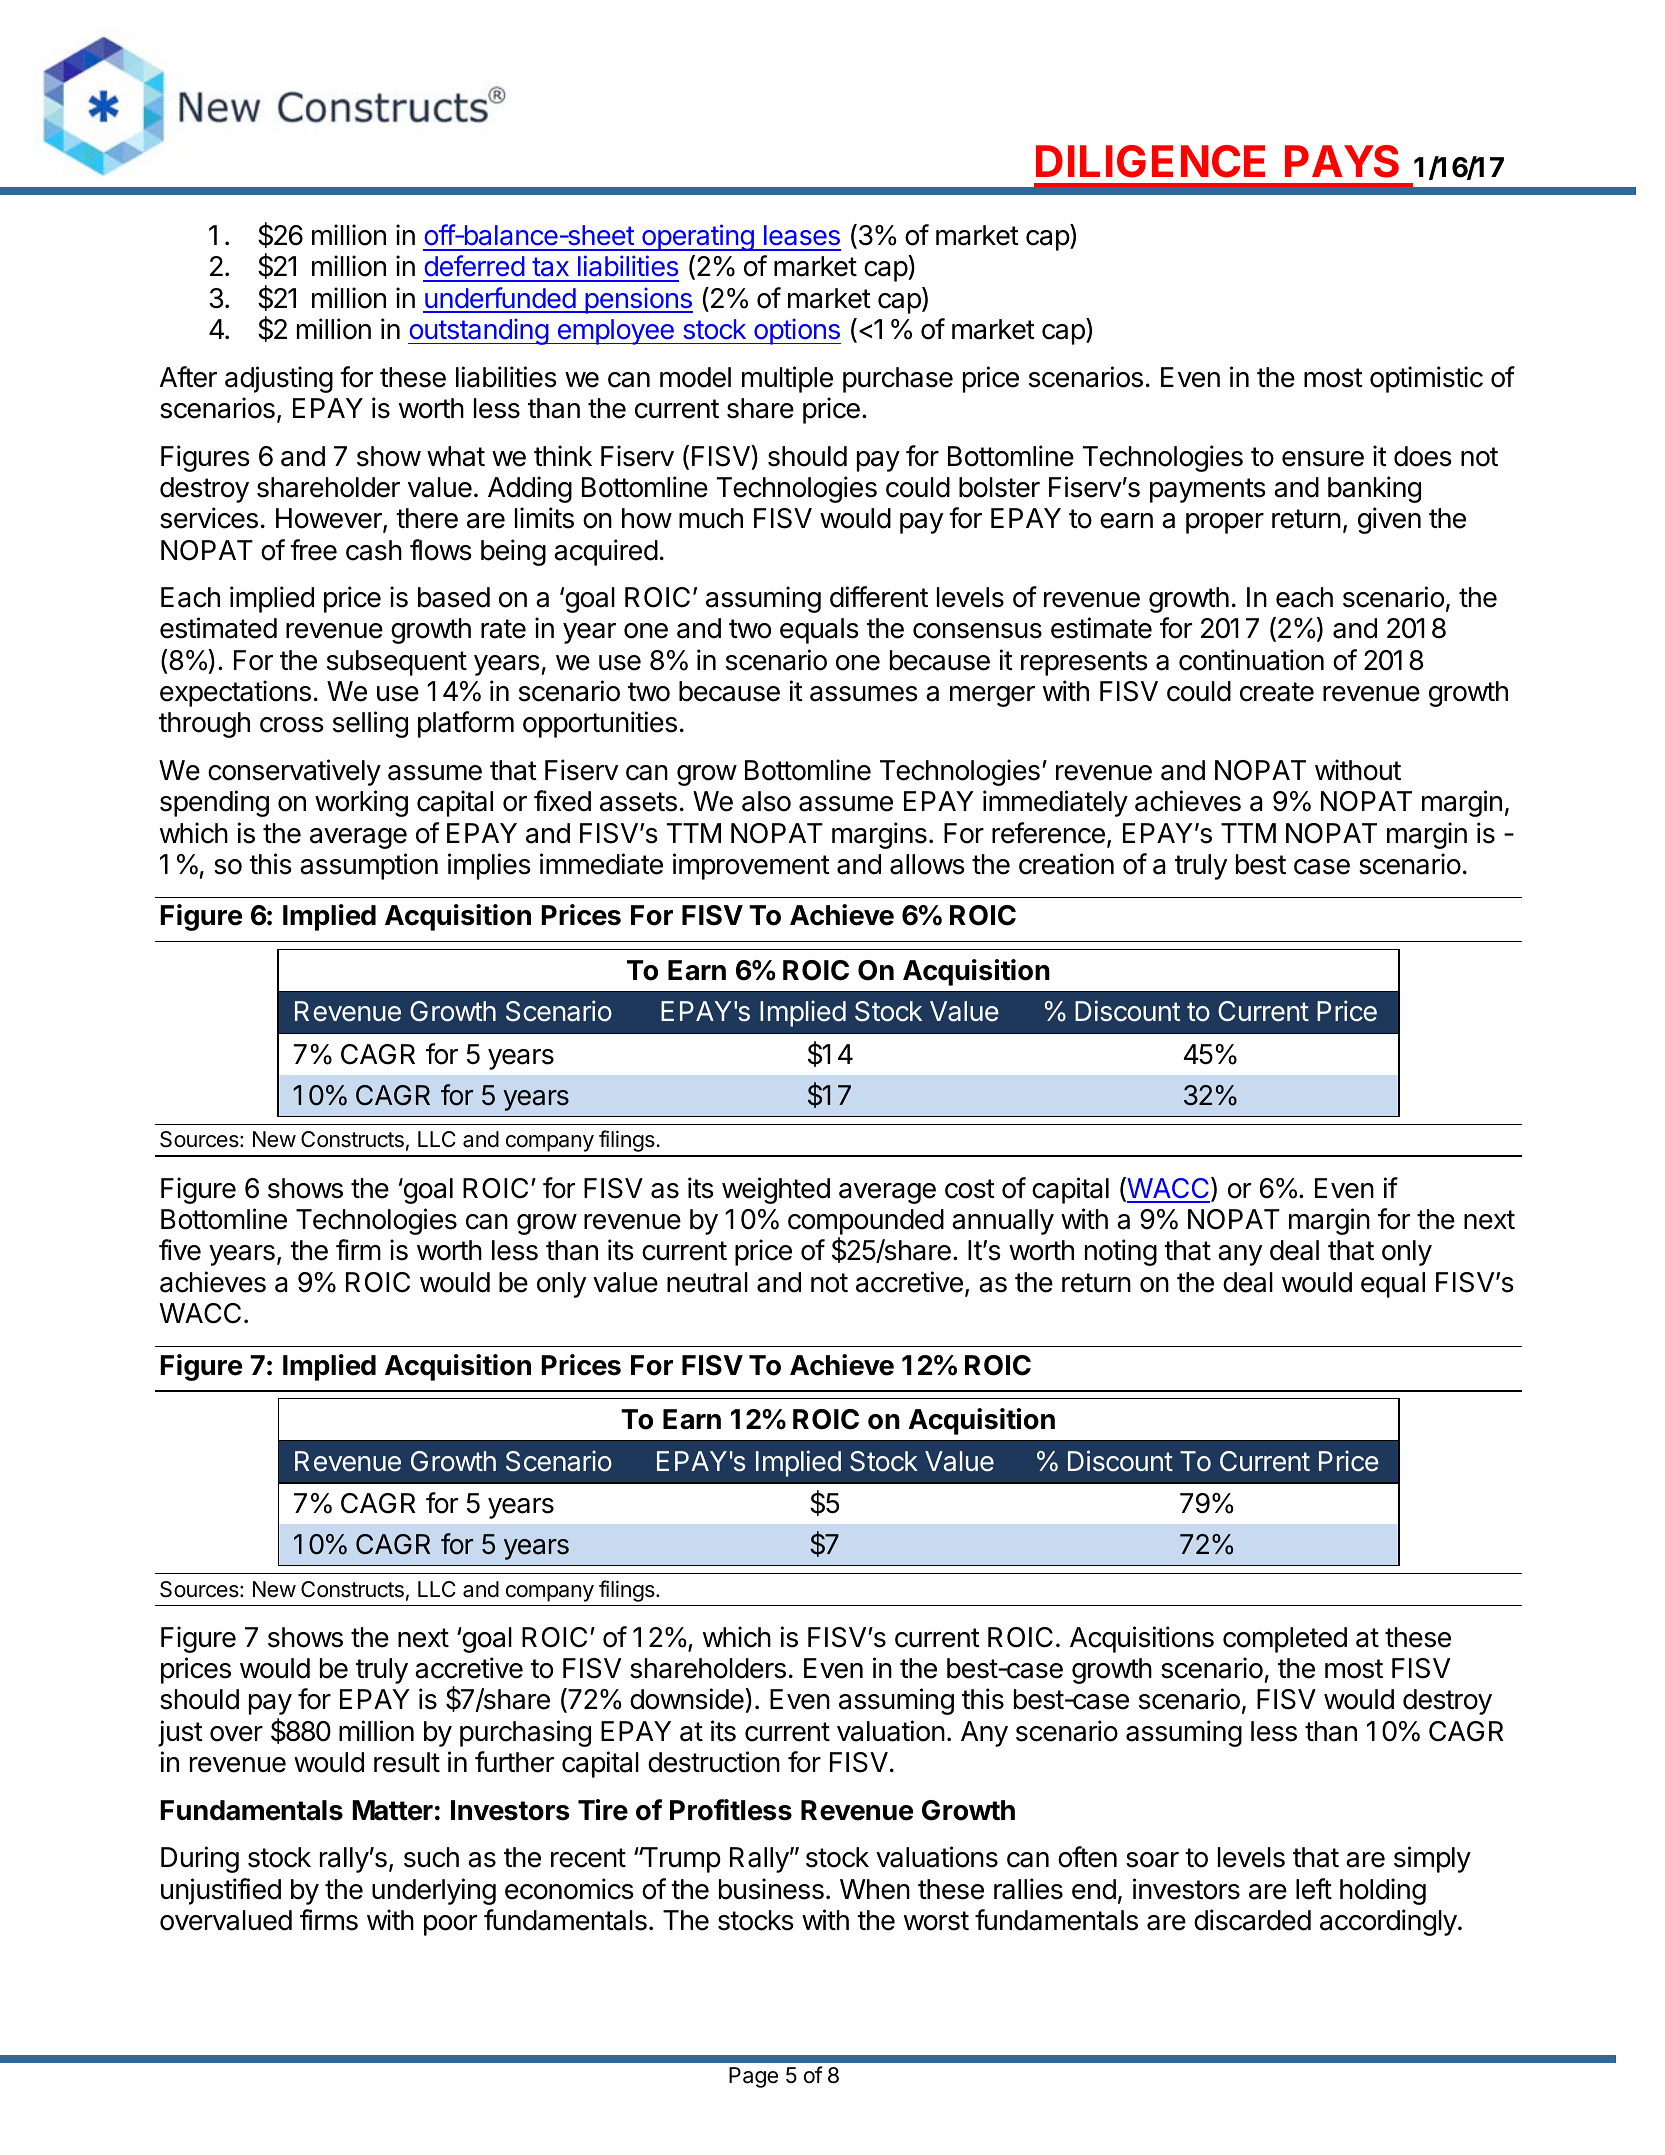 The image size is (1665, 2155). Describe the element at coordinates (879, 597) in the screenshot. I see `different` at that location.
